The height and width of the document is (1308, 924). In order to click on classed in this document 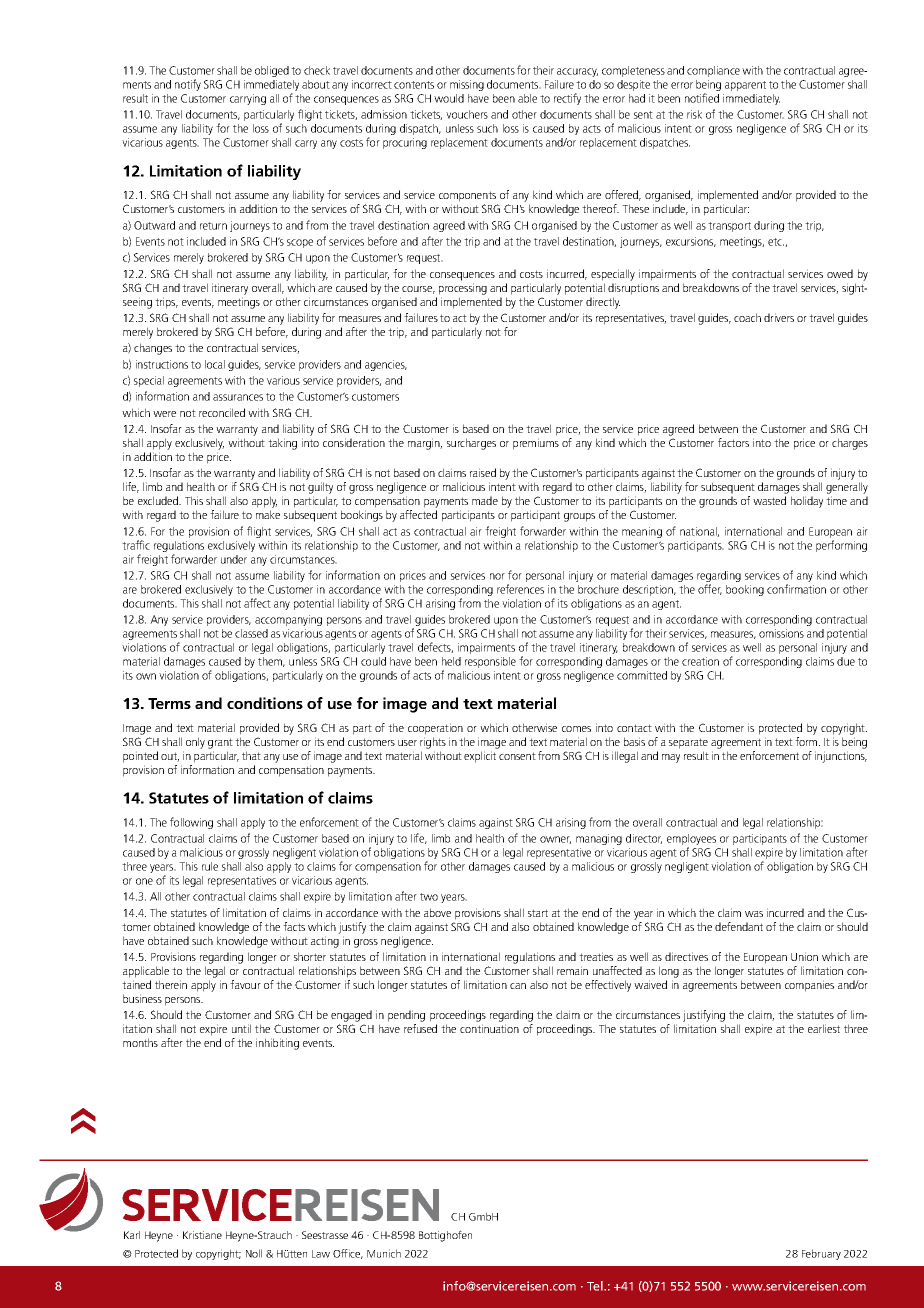, I will do `click(251, 633)`.
